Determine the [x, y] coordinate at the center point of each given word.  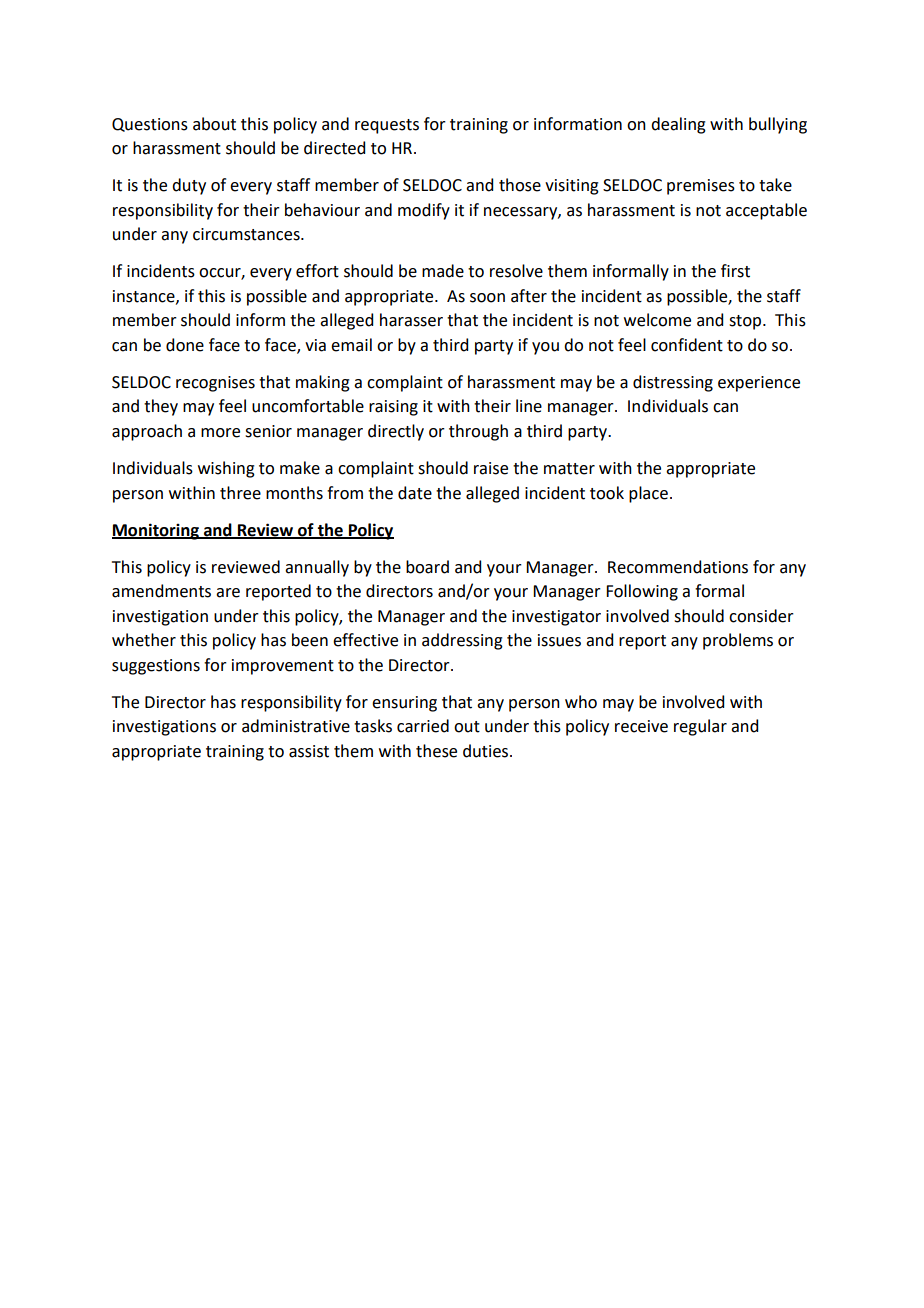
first [735, 271]
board [427, 567]
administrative [296, 726]
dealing [678, 125]
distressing [673, 383]
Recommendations [678, 567]
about [214, 124]
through [478, 432]
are [228, 593]
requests [387, 126]
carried [423, 726]
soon [487, 298]
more [220, 433]
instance [145, 297]
